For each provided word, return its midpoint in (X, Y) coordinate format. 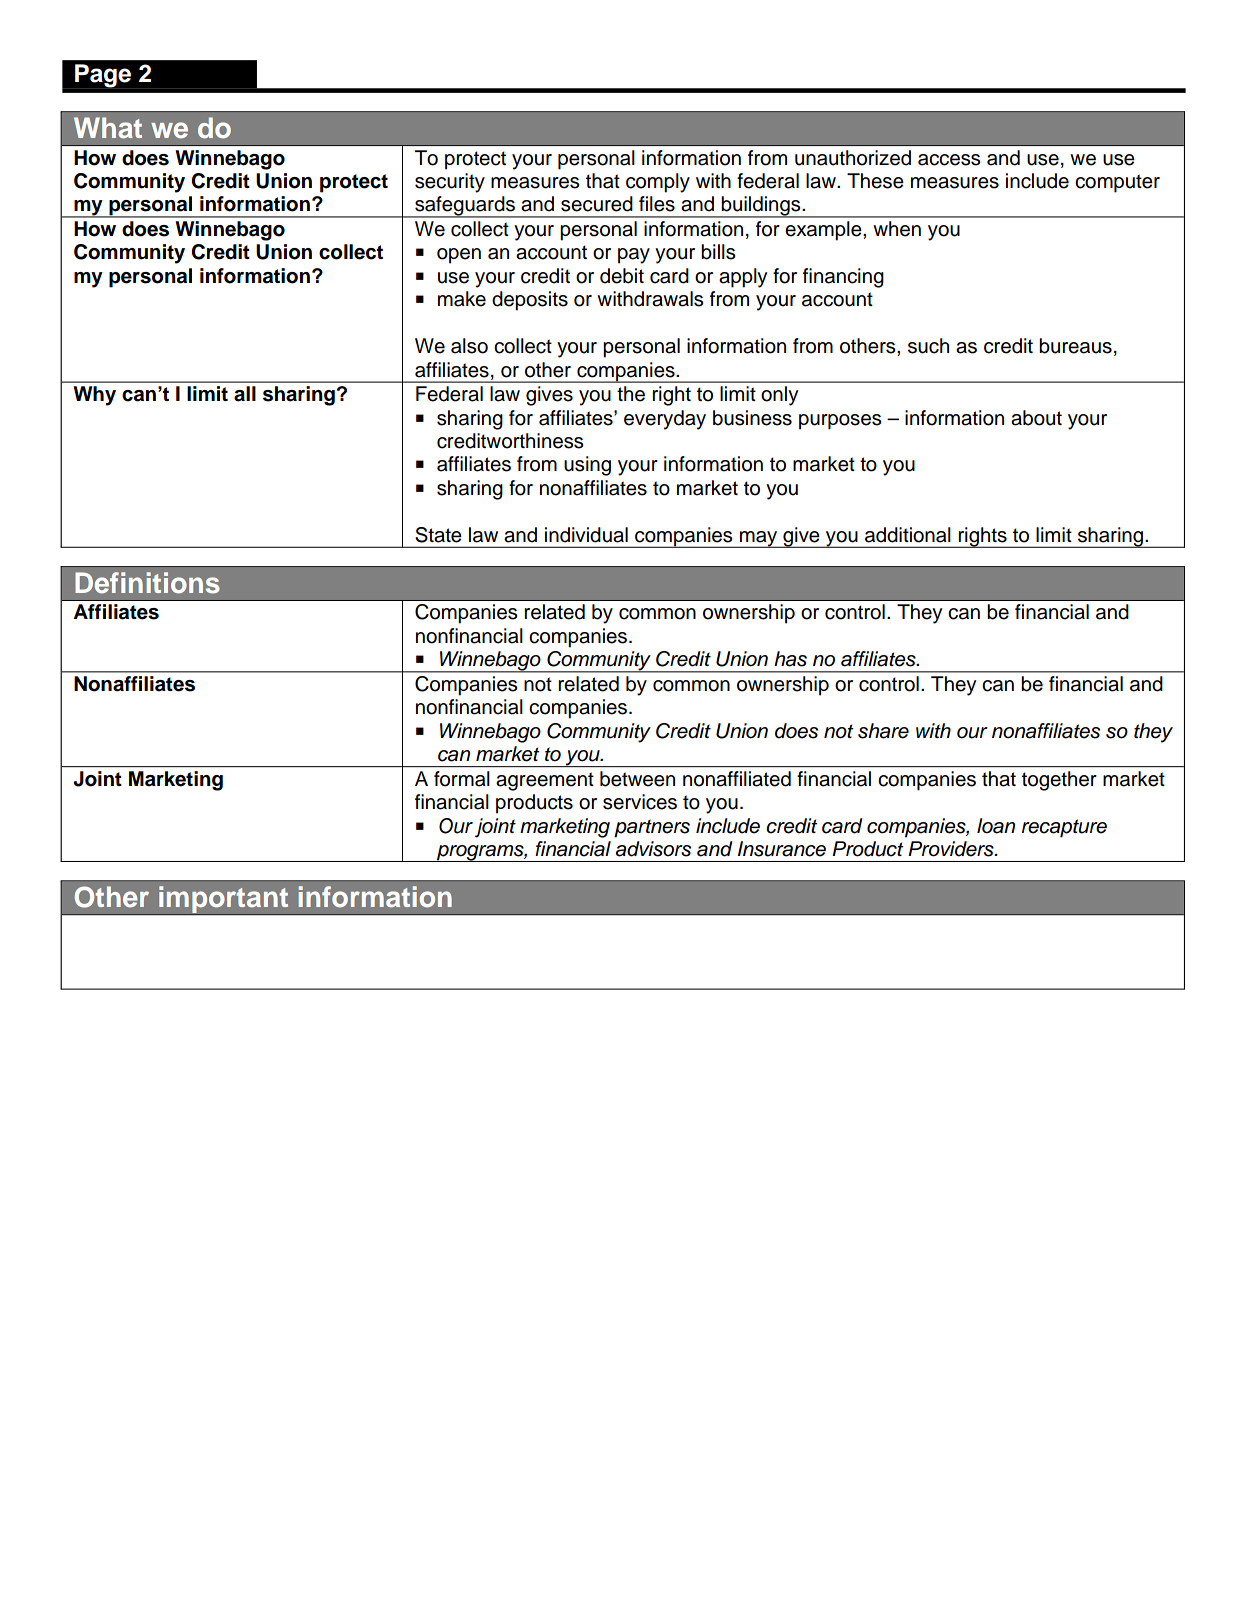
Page (103, 76)
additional (908, 535)
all (245, 394)
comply (658, 183)
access (949, 160)
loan (996, 826)
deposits (530, 301)
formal (461, 779)
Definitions (147, 583)
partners (652, 828)
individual (586, 535)
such (928, 346)
